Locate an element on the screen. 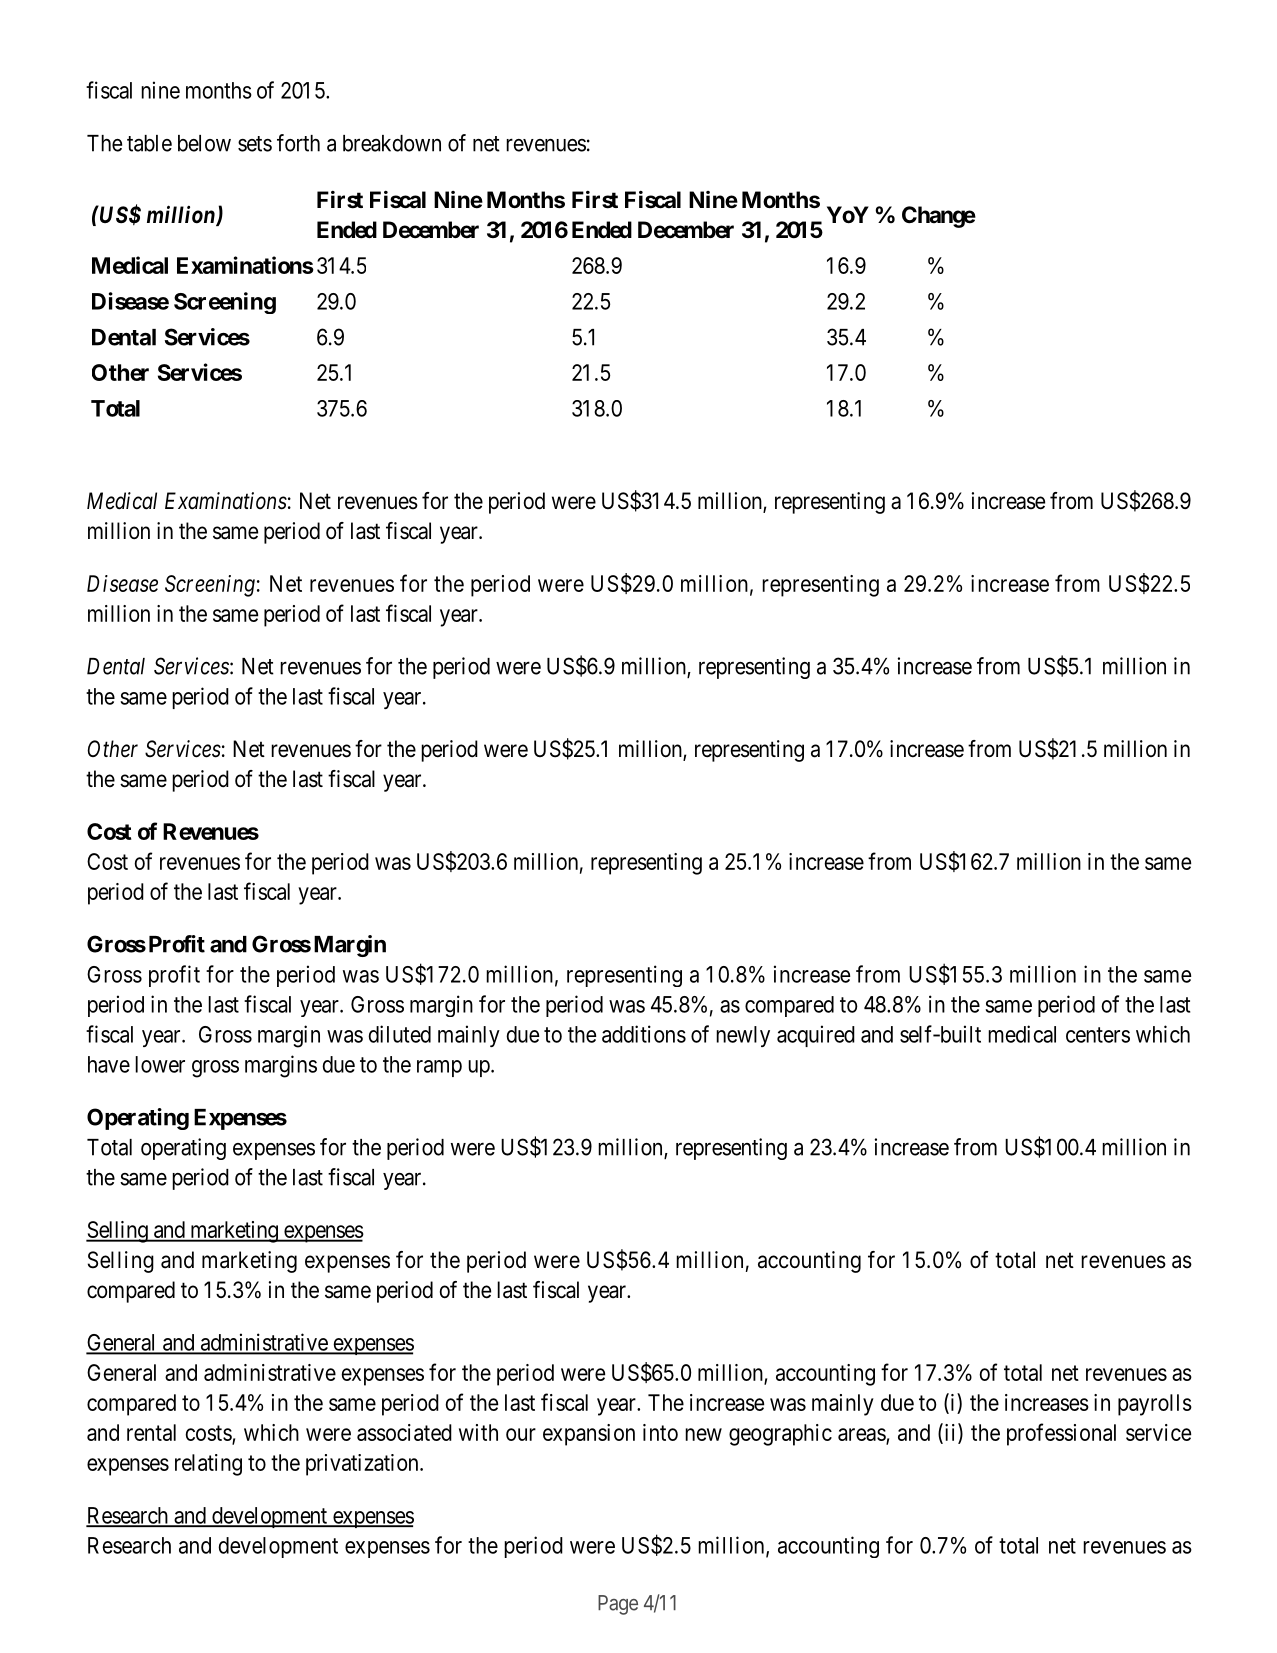  breakdown is located at coordinates (392, 143).
